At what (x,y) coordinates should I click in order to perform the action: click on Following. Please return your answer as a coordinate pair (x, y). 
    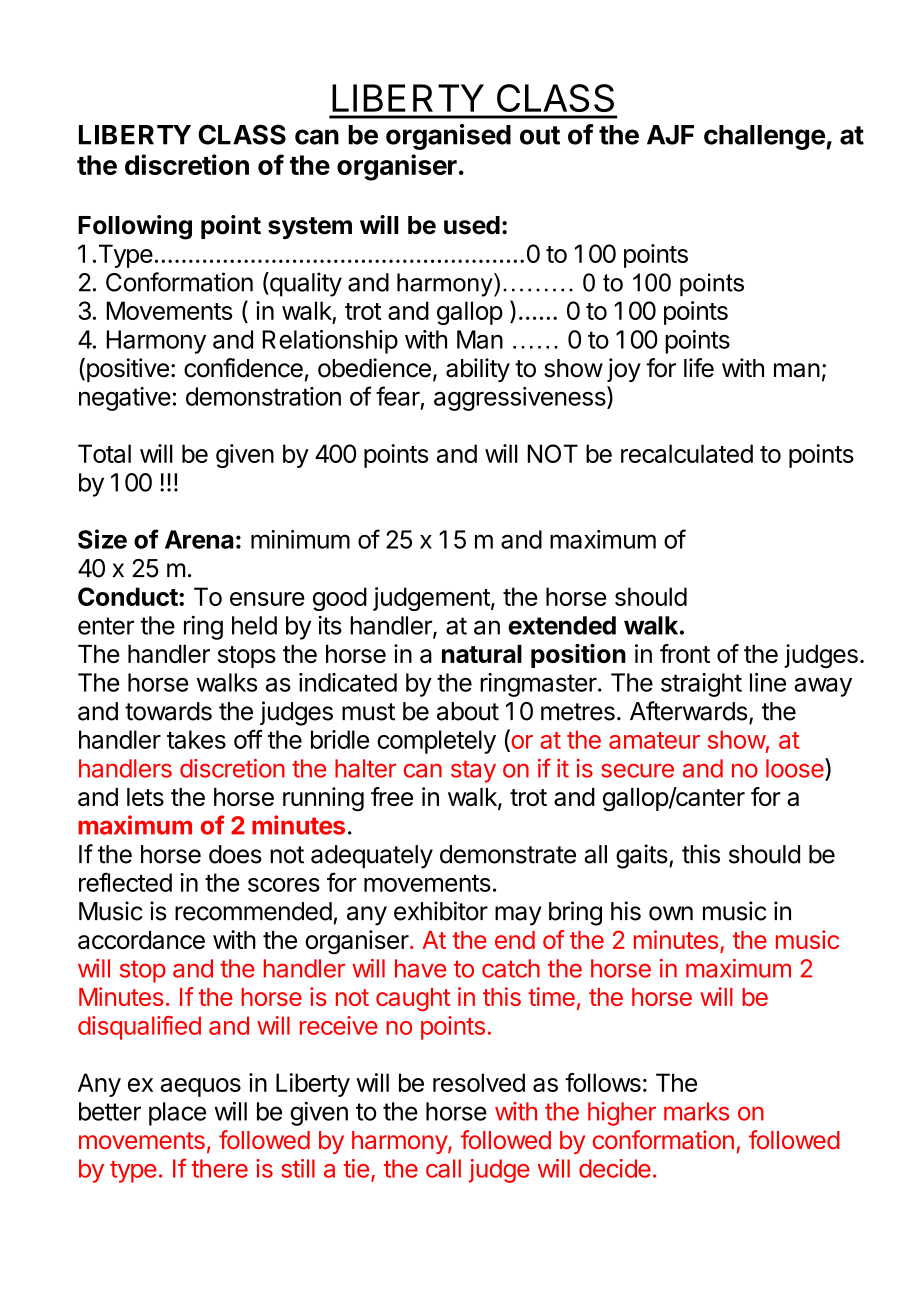
    Looking at the image, I should click on (135, 227).
